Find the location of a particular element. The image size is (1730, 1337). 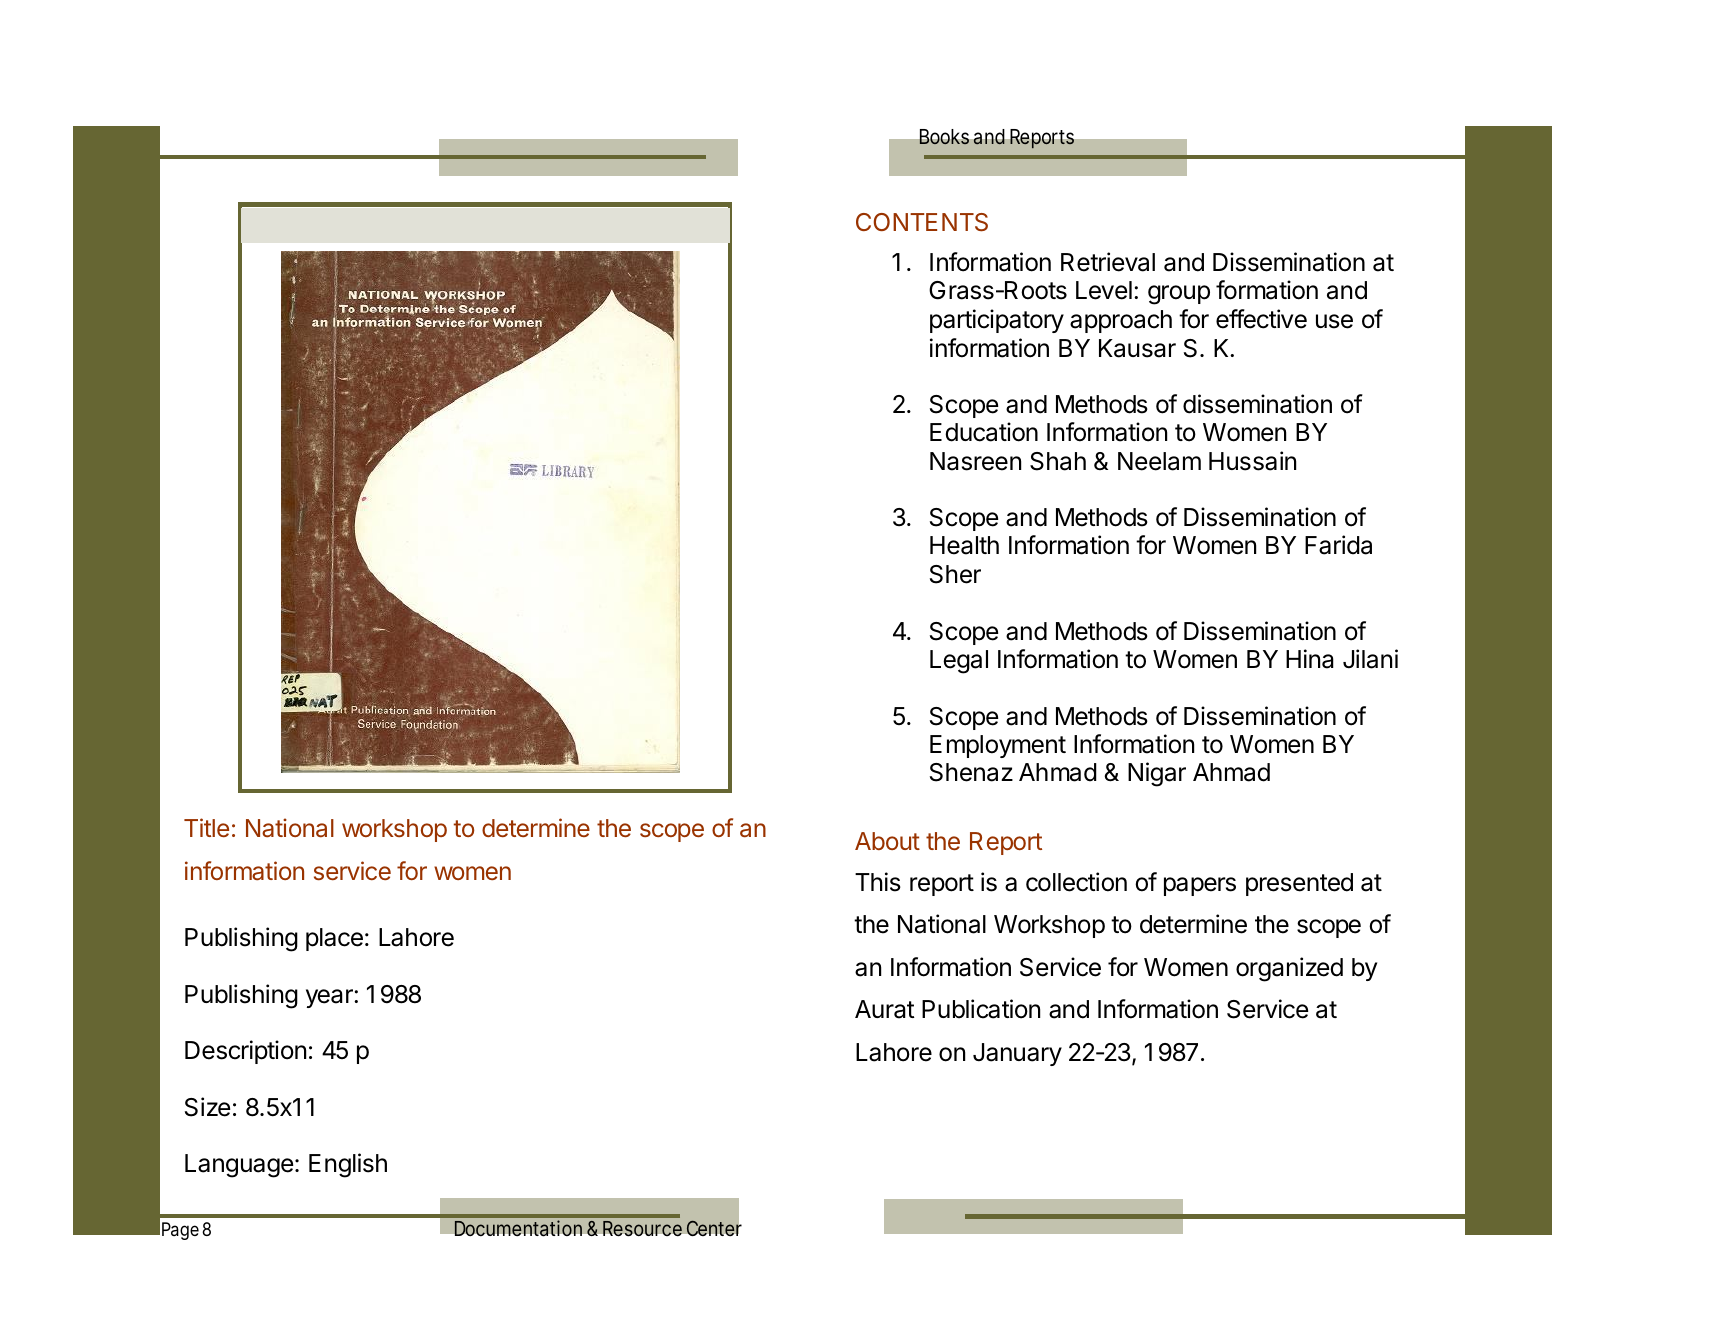

This is located at coordinates (878, 882).
